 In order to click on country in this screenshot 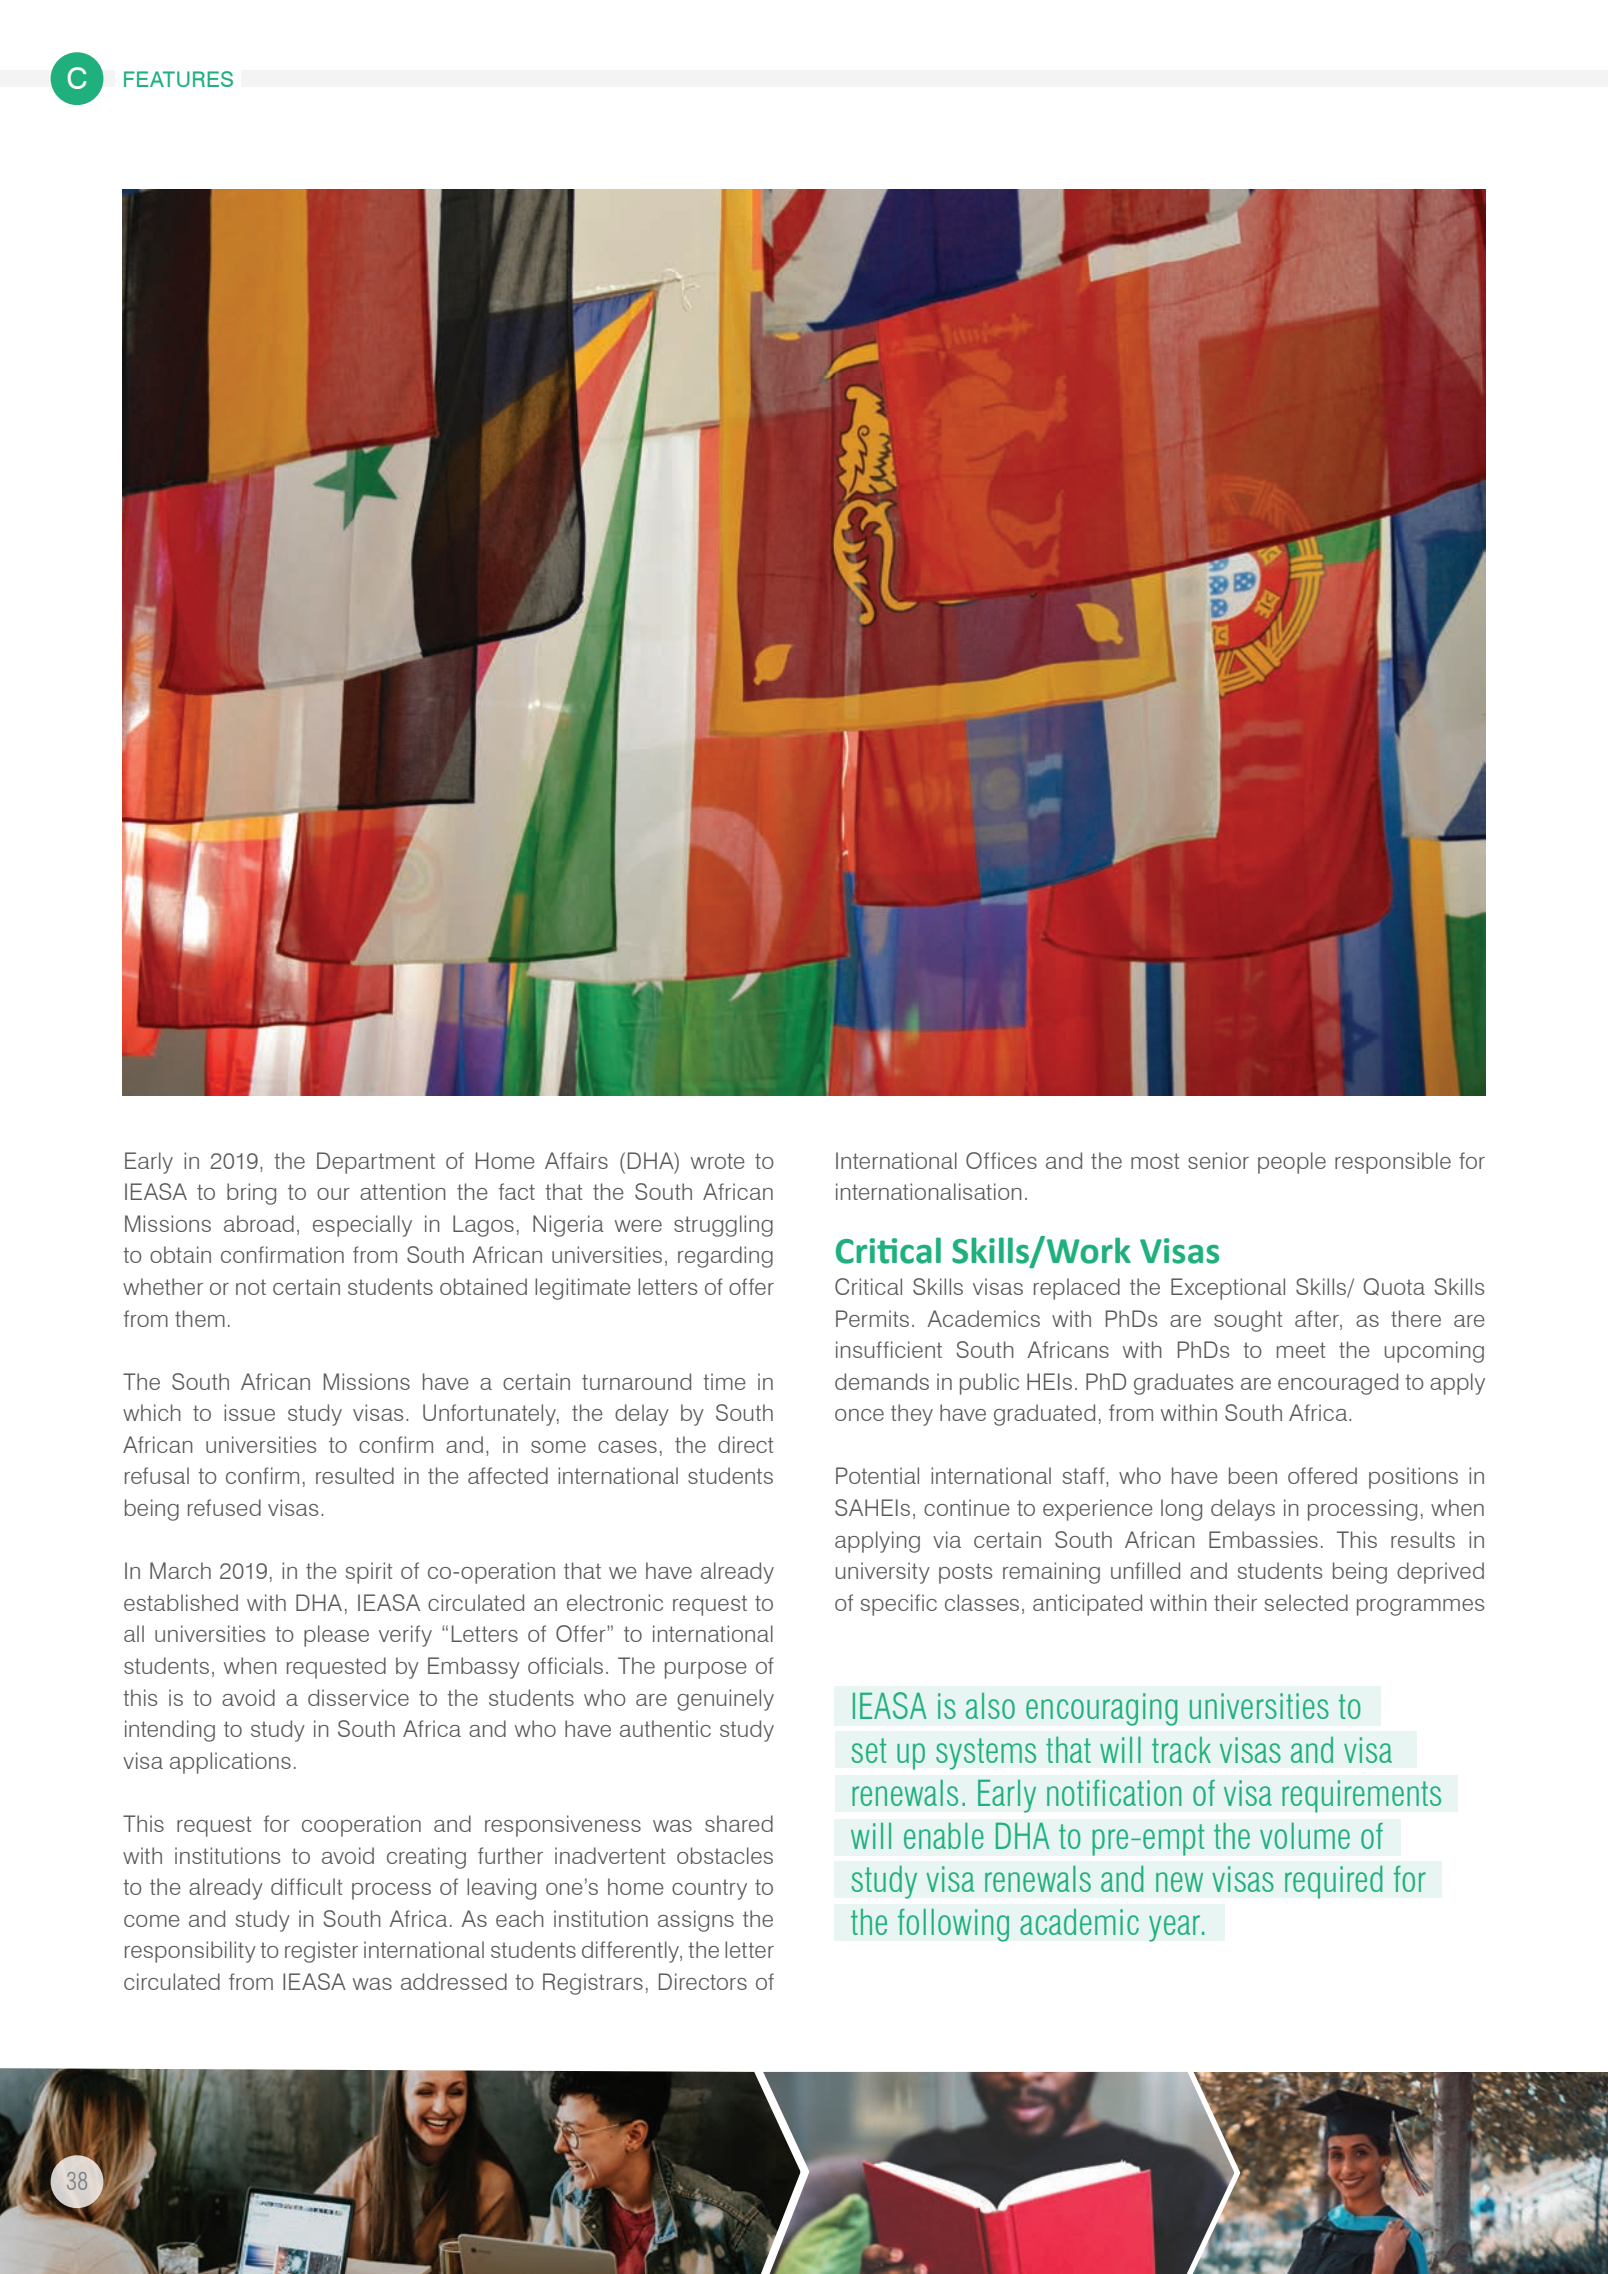, I will do `click(709, 1889)`.
